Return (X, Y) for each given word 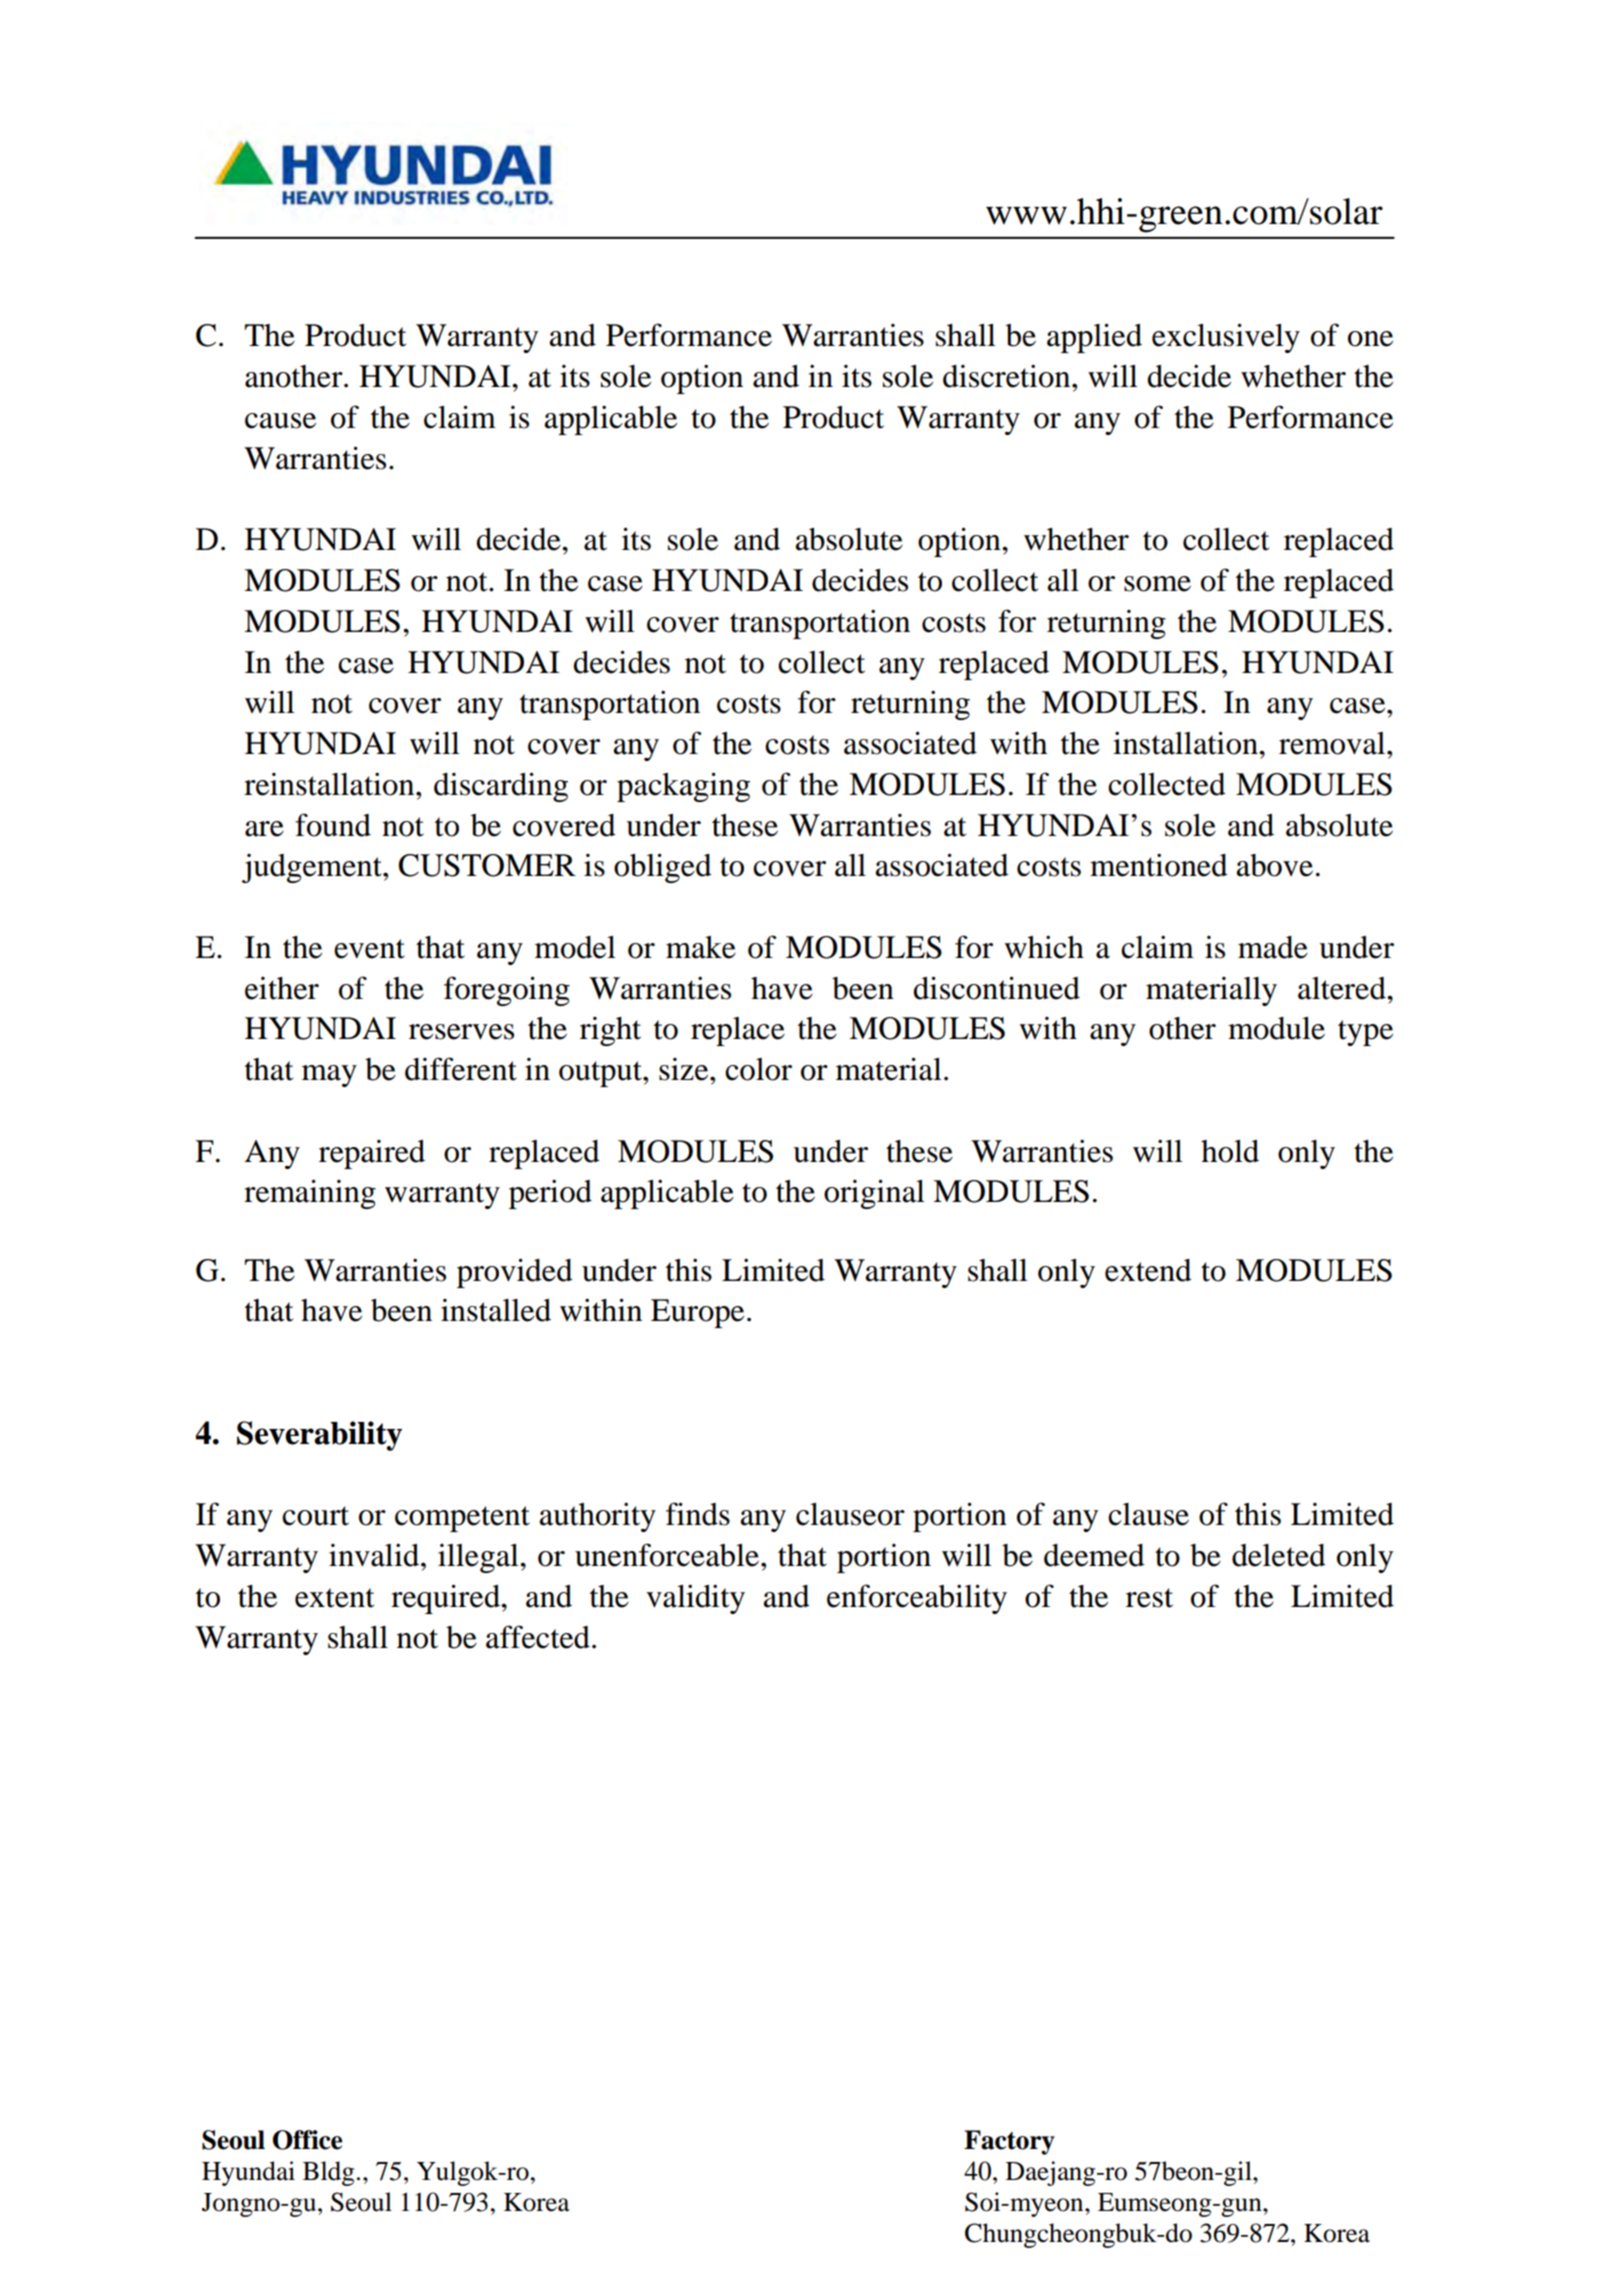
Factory (1009, 2142)
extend (1148, 1270)
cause (280, 421)
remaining (310, 1194)
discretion (1008, 376)
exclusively (1226, 338)
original (874, 1194)
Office (307, 2140)
